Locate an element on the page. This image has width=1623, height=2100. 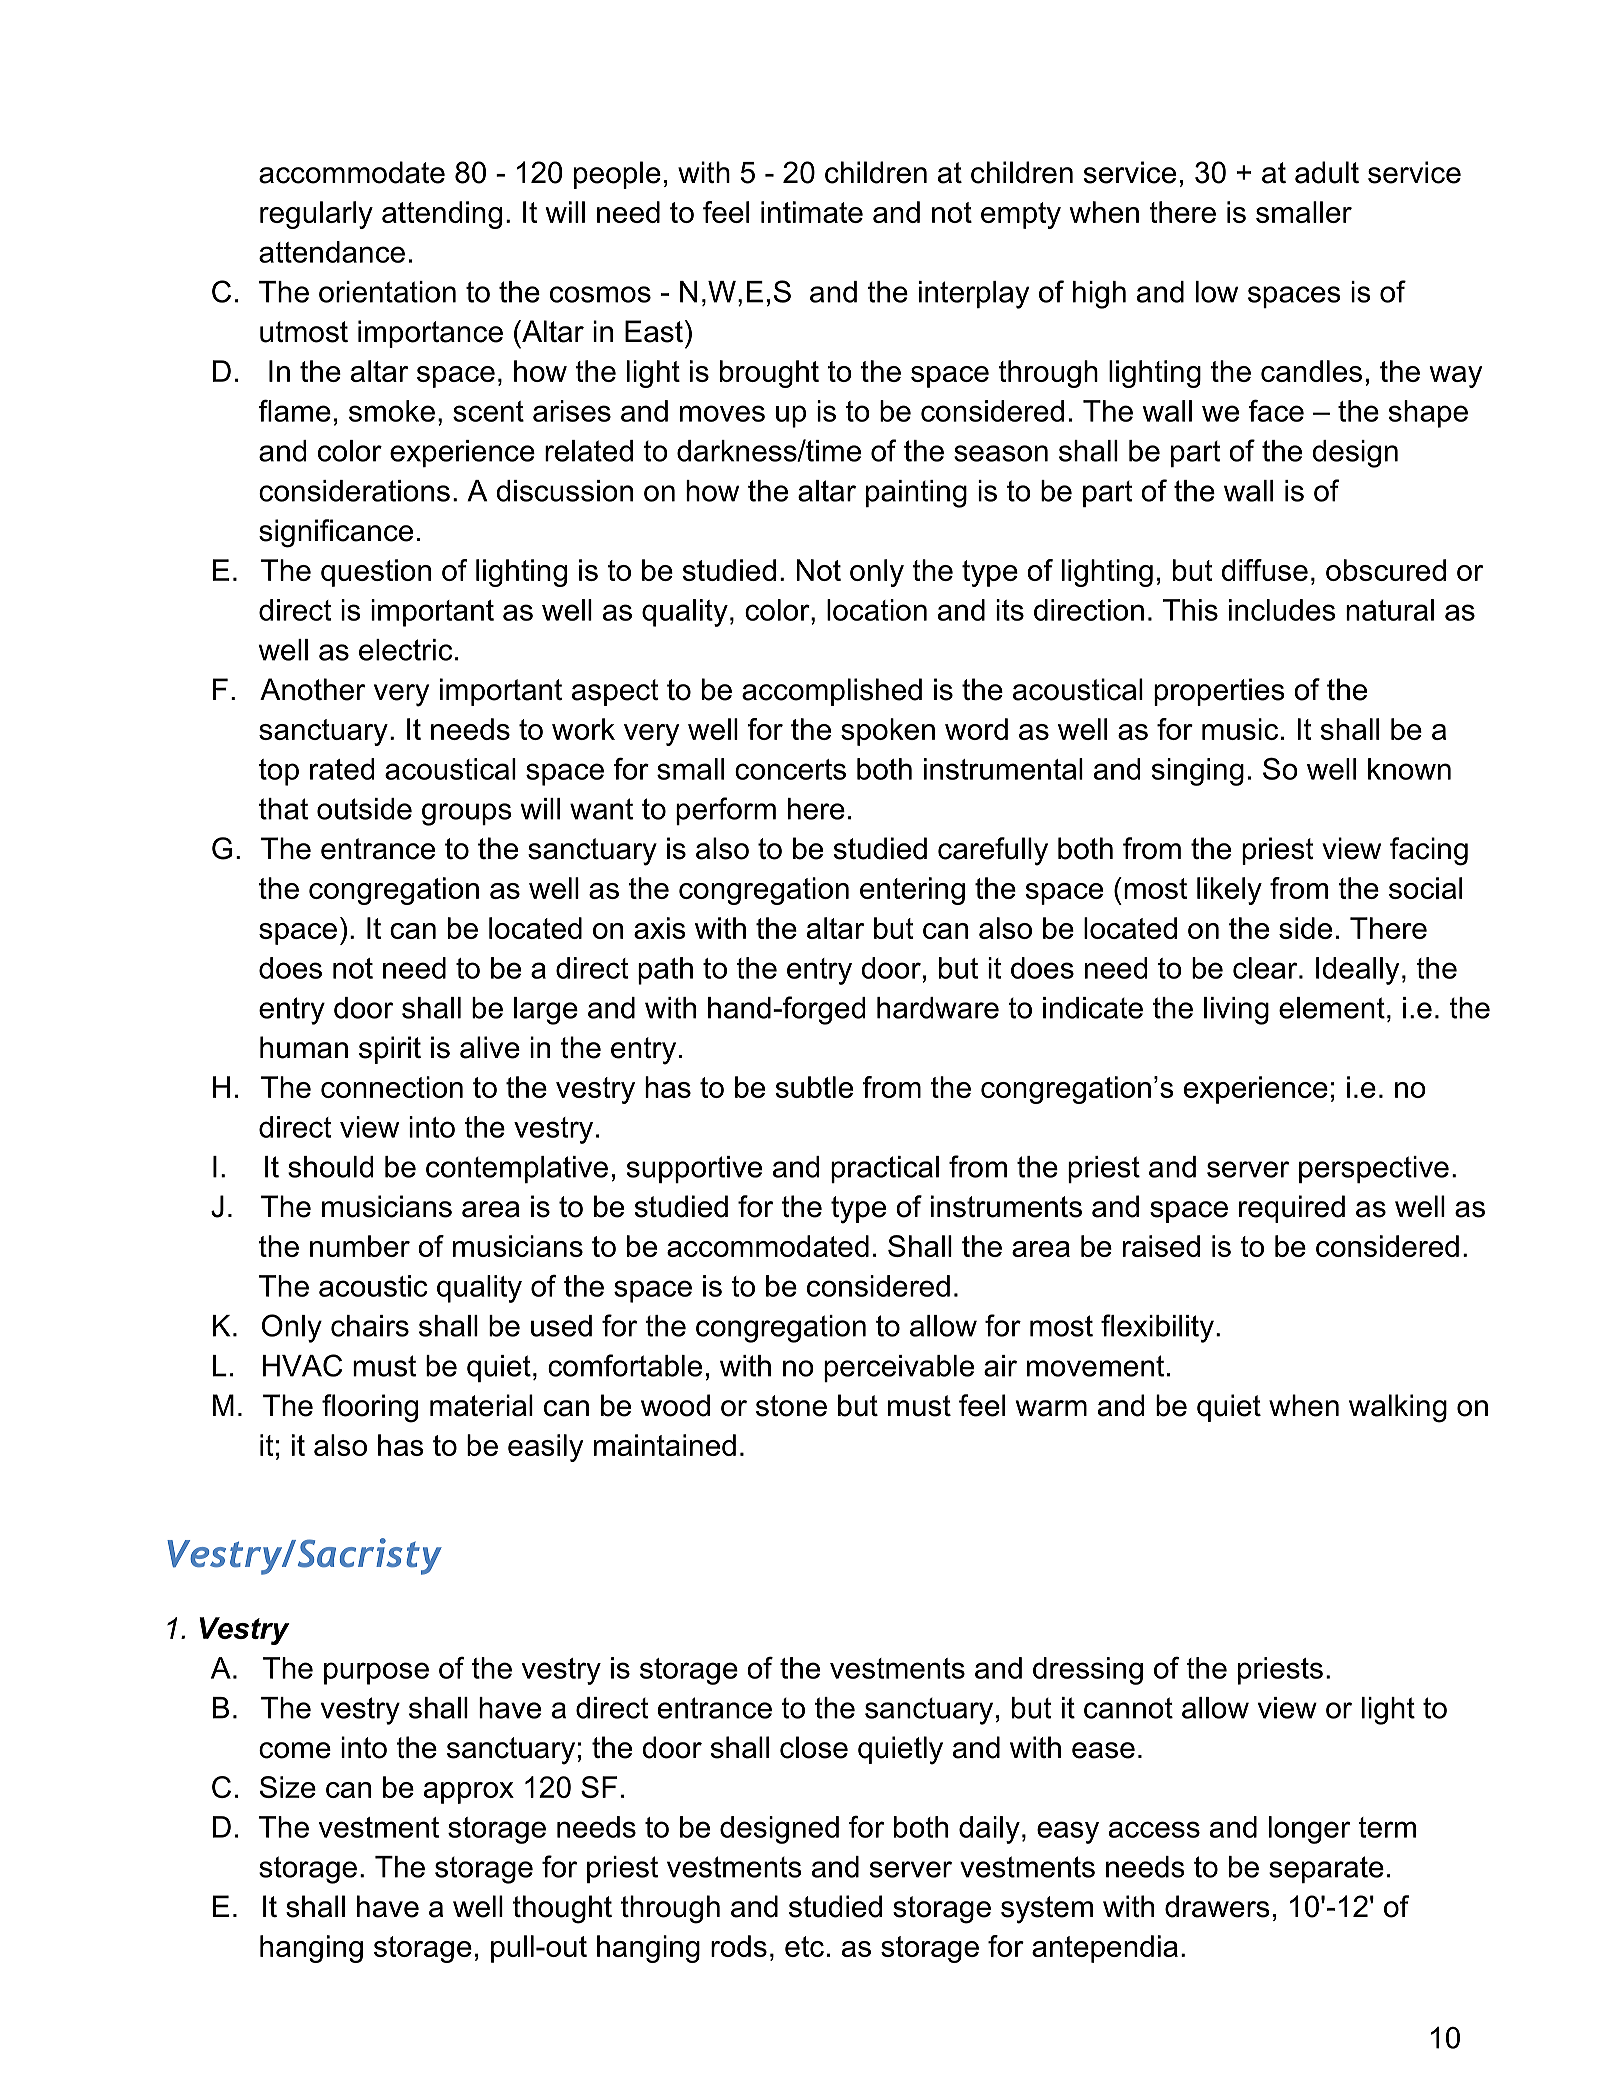
location is located at coordinates (877, 610).
